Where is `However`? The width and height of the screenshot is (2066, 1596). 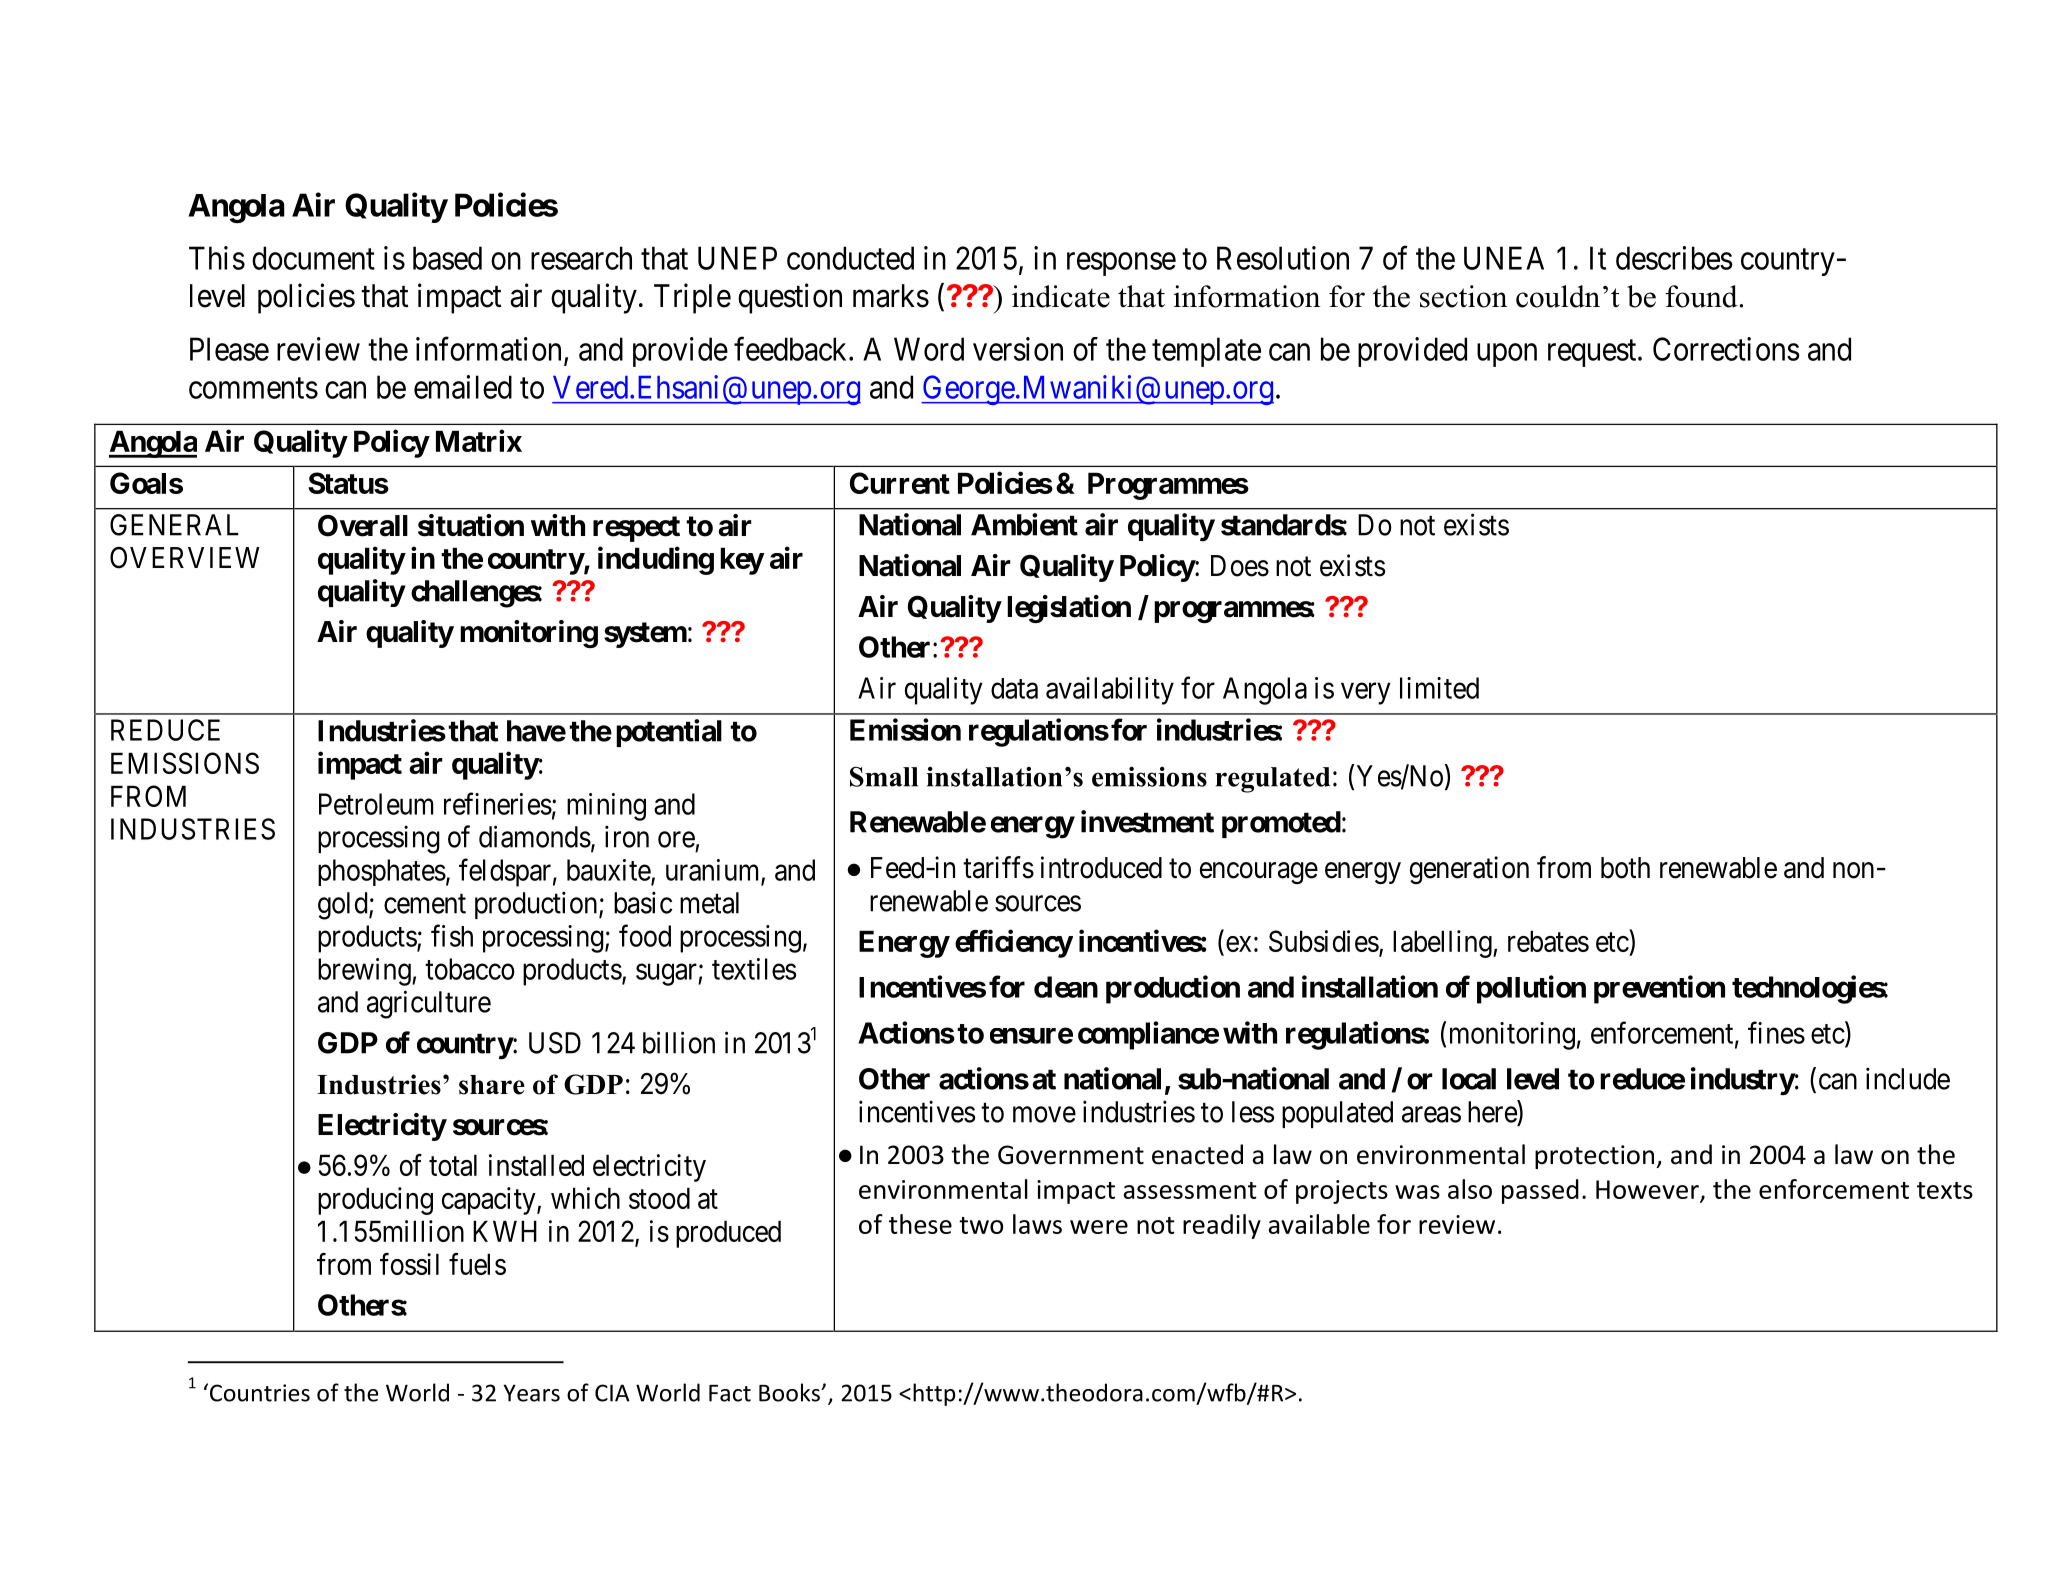
However is located at coordinates (1648, 1191).
